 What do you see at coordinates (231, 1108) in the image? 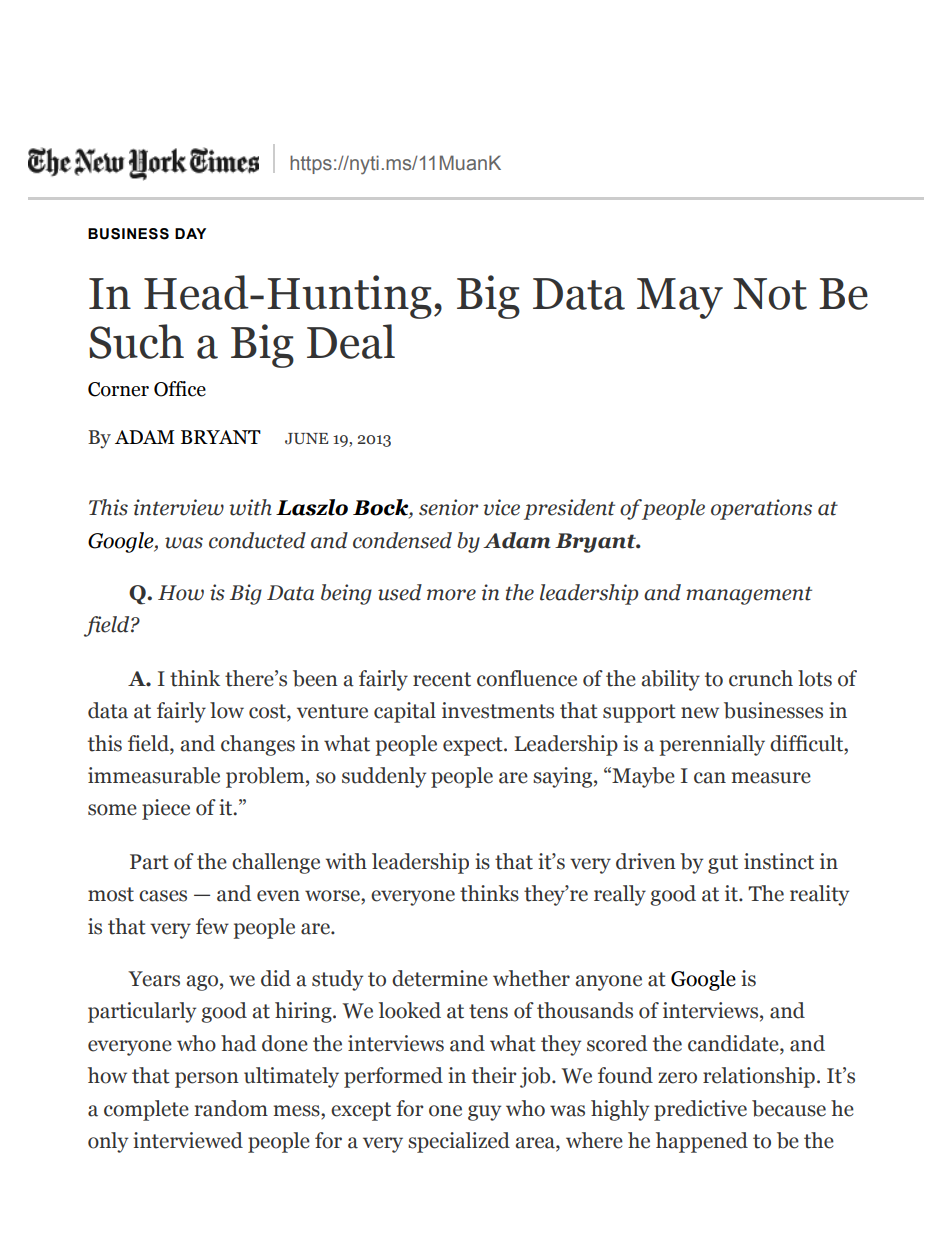
I see `random` at bounding box center [231, 1108].
